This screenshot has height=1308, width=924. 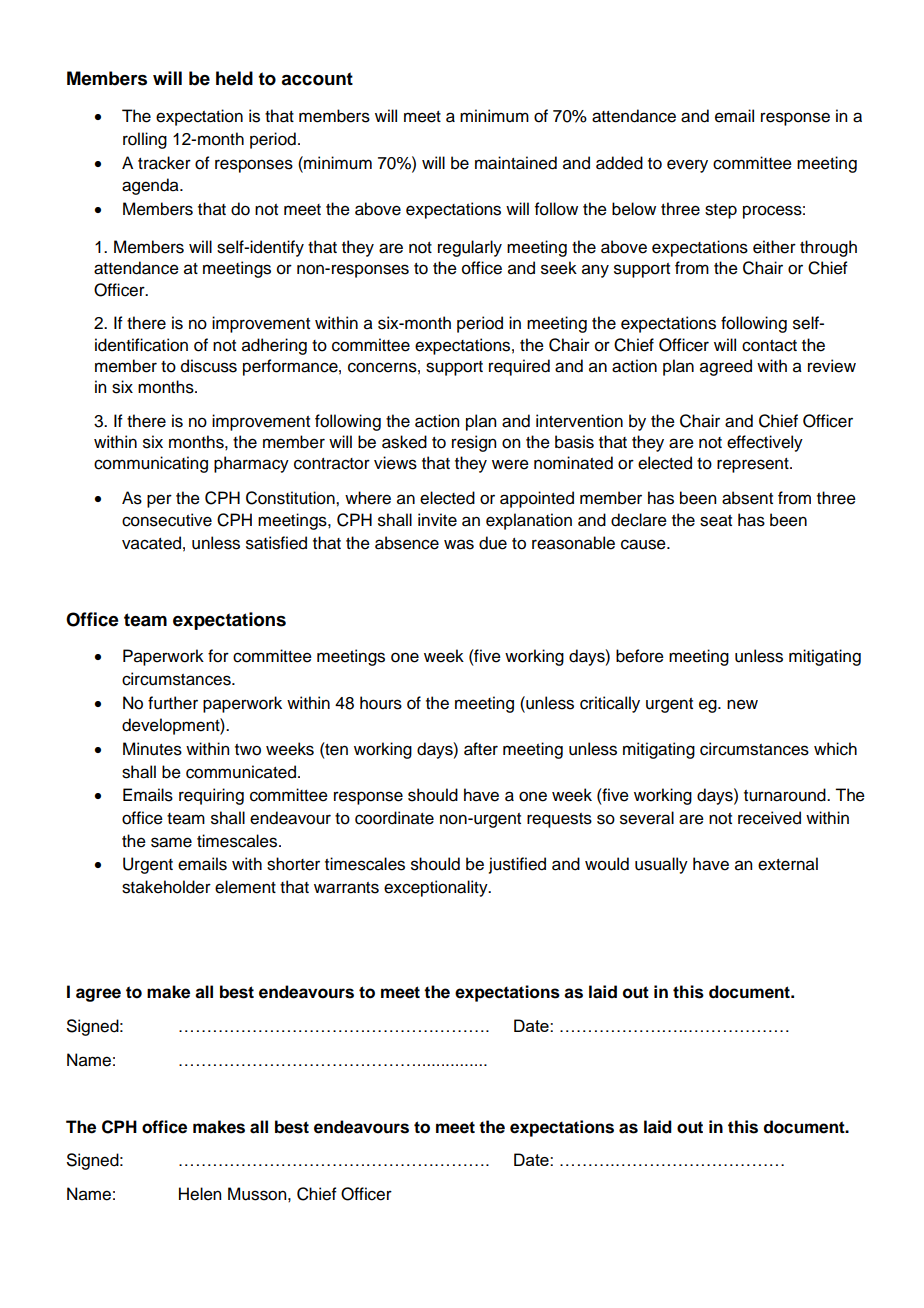 What do you see at coordinates (517, 865) in the screenshot?
I see `justified` at bounding box center [517, 865].
